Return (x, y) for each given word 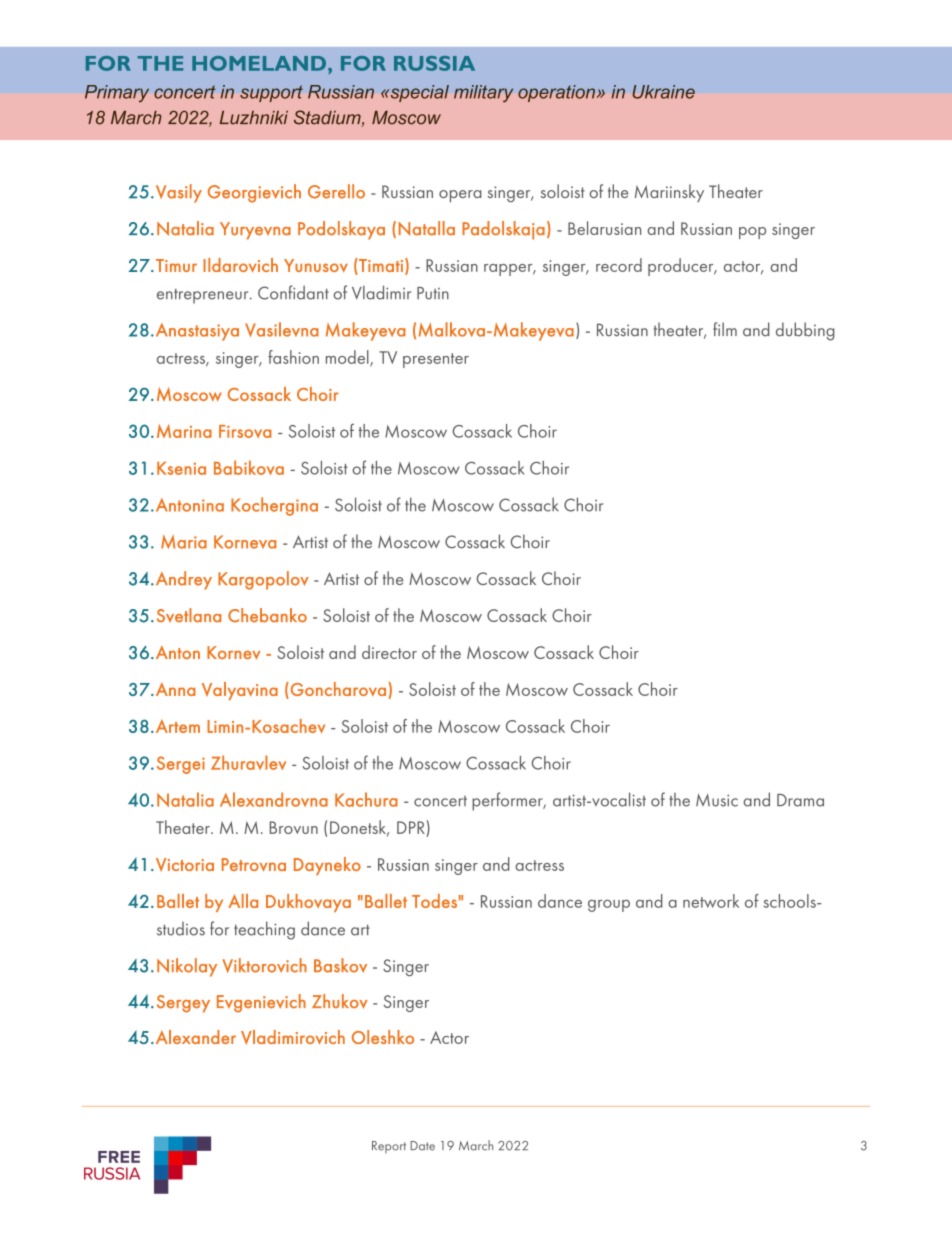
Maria (184, 542)
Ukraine (663, 92)
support (271, 93)
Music (717, 800)
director (389, 652)
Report (389, 1147)
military (483, 93)
